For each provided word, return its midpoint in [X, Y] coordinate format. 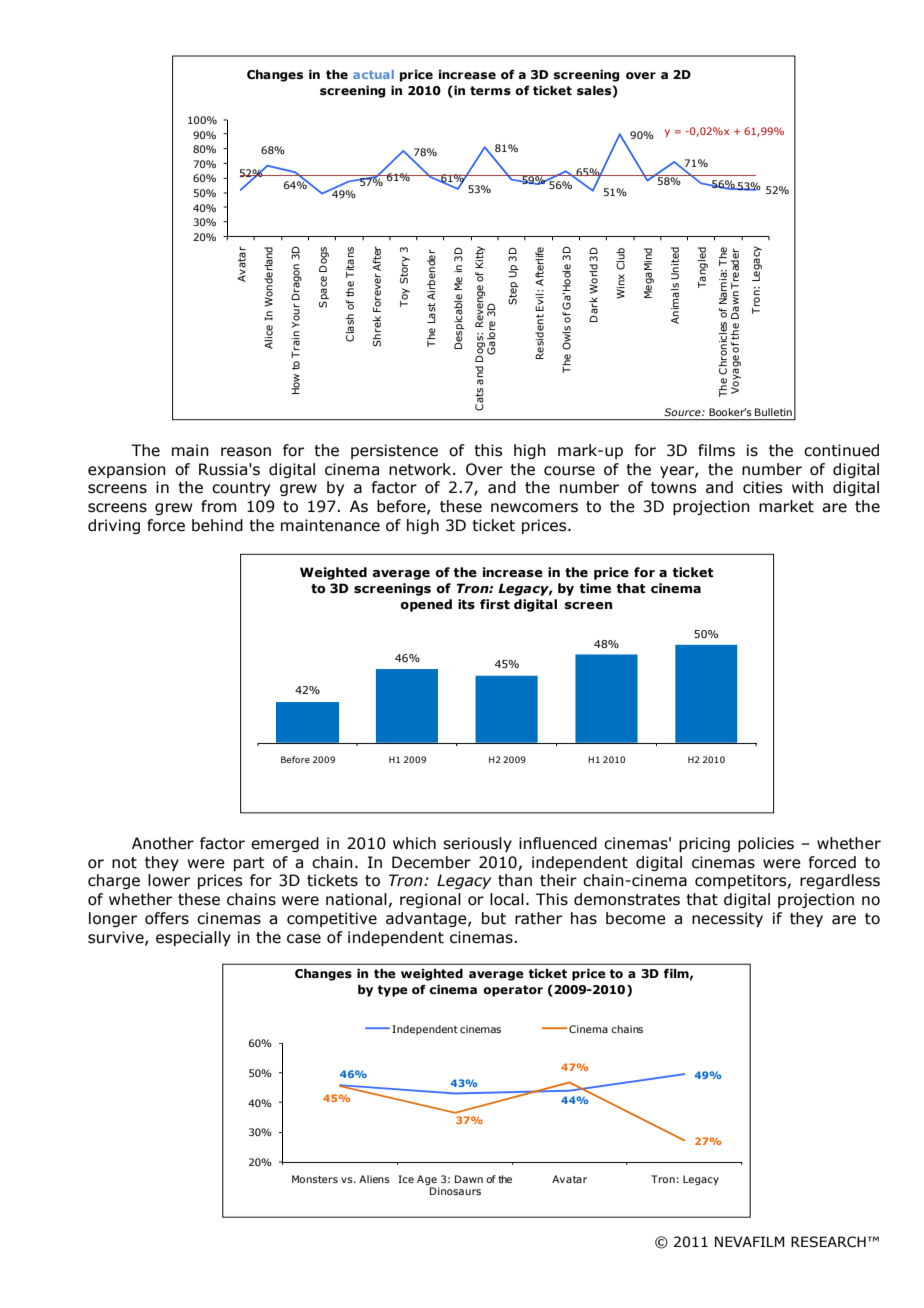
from [218, 506]
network [421, 469]
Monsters [315, 1179]
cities [762, 487]
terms [490, 91]
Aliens [374, 1179]
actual [373, 74]
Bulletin [773, 412]
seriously [477, 844]
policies [766, 844]
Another [163, 843]
